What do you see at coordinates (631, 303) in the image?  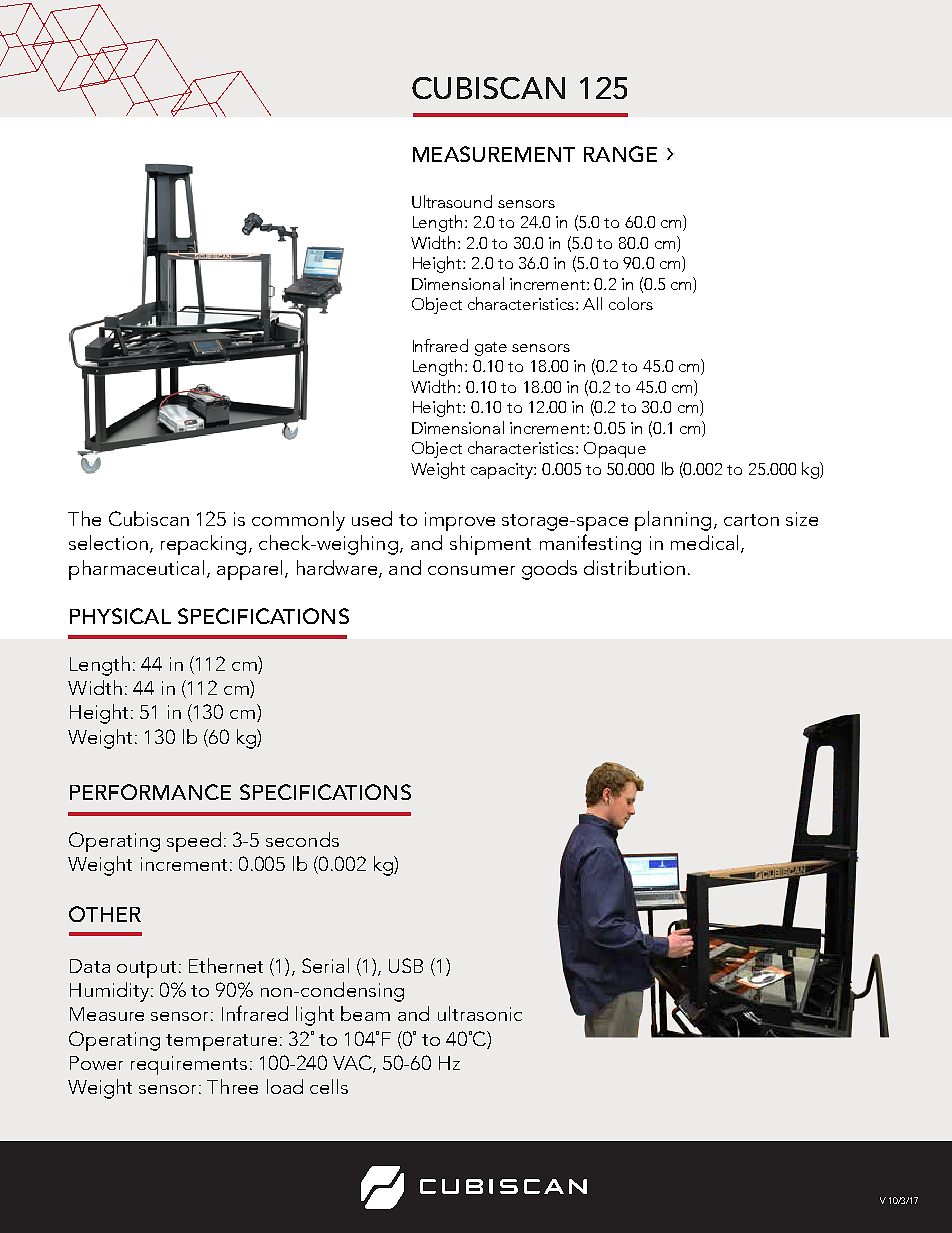 I see `colors` at bounding box center [631, 303].
